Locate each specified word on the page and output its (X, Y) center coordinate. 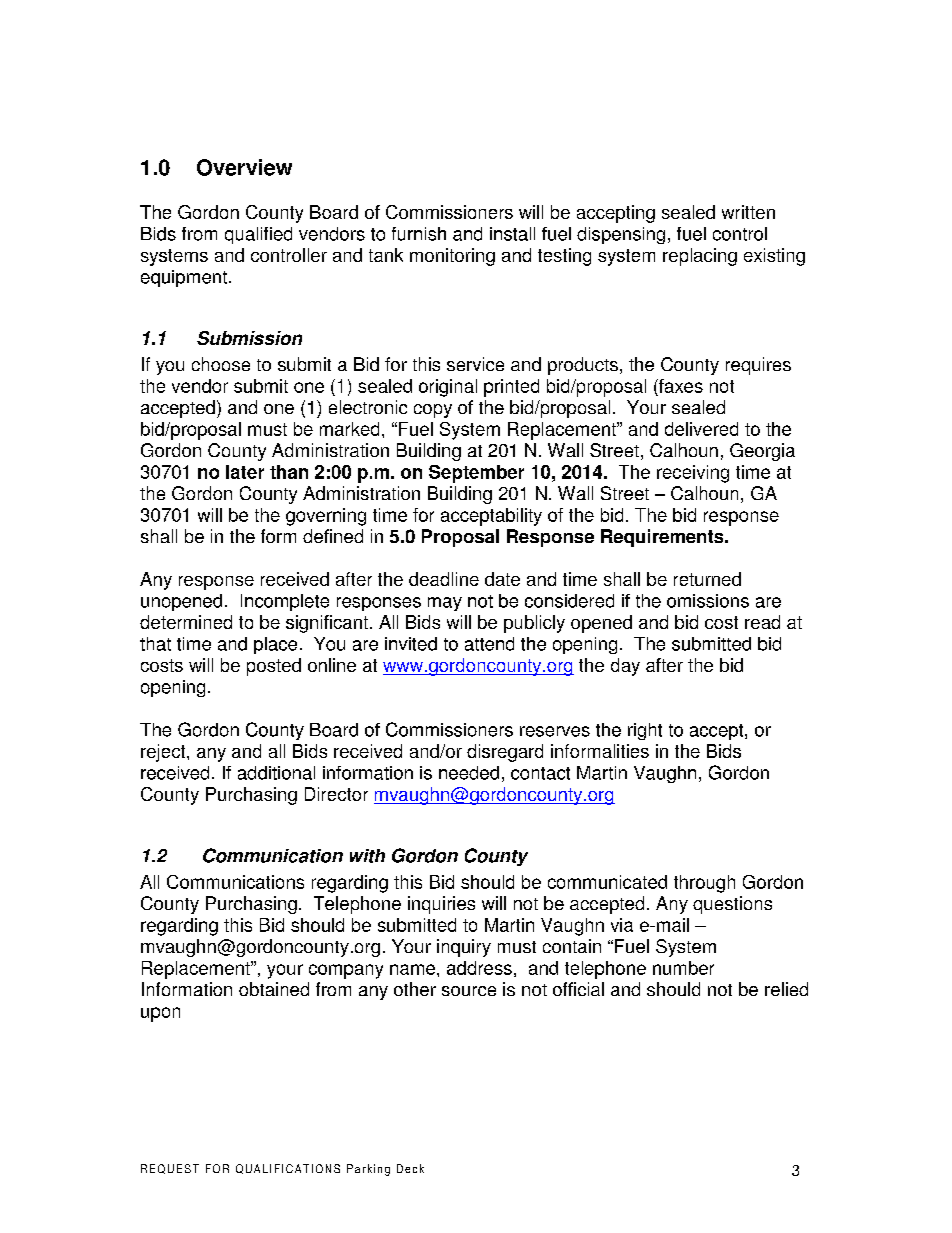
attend (489, 644)
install (512, 234)
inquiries (441, 905)
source (469, 991)
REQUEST (170, 1169)
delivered (701, 429)
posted (274, 667)
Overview (244, 167)
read (762, 622)
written (748, 212)
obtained (274, 989)
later (245, 472)
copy (433, 411)
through (704, 884)
